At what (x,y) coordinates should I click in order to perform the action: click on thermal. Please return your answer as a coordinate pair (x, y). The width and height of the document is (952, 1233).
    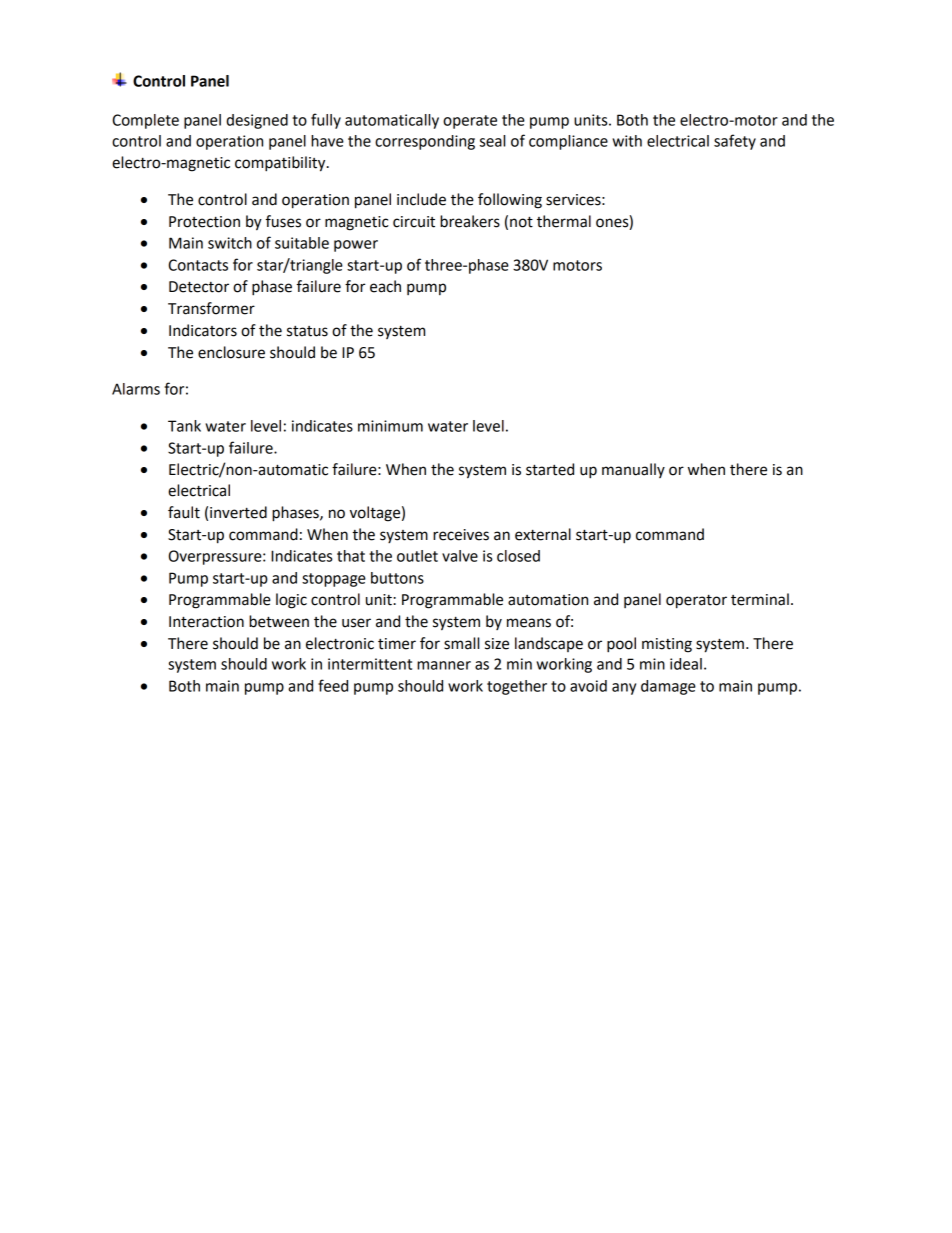
    Looking at the image, I should click on (564, 221).
